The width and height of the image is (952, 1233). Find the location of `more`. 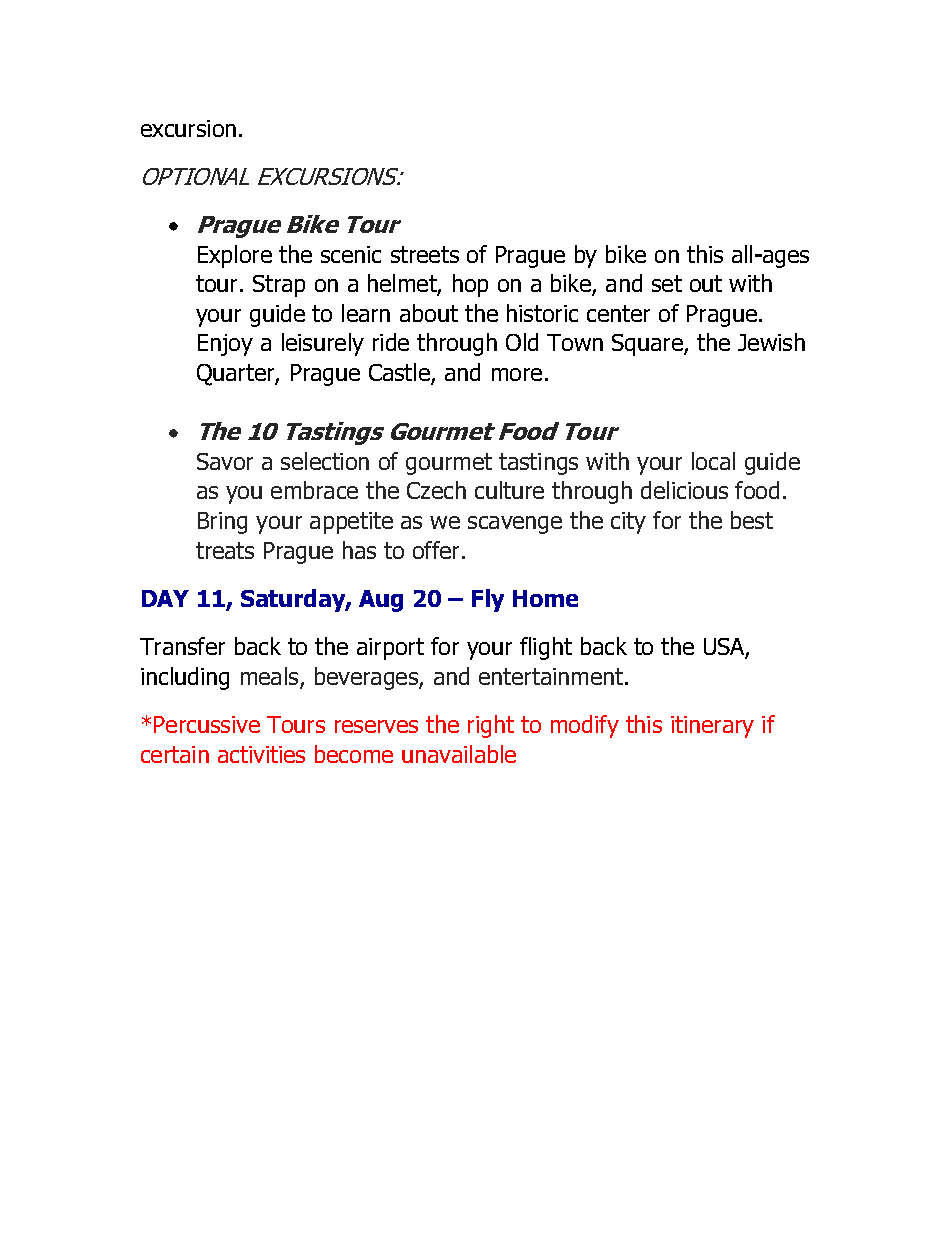

more is located at coordinates (517, 374).
